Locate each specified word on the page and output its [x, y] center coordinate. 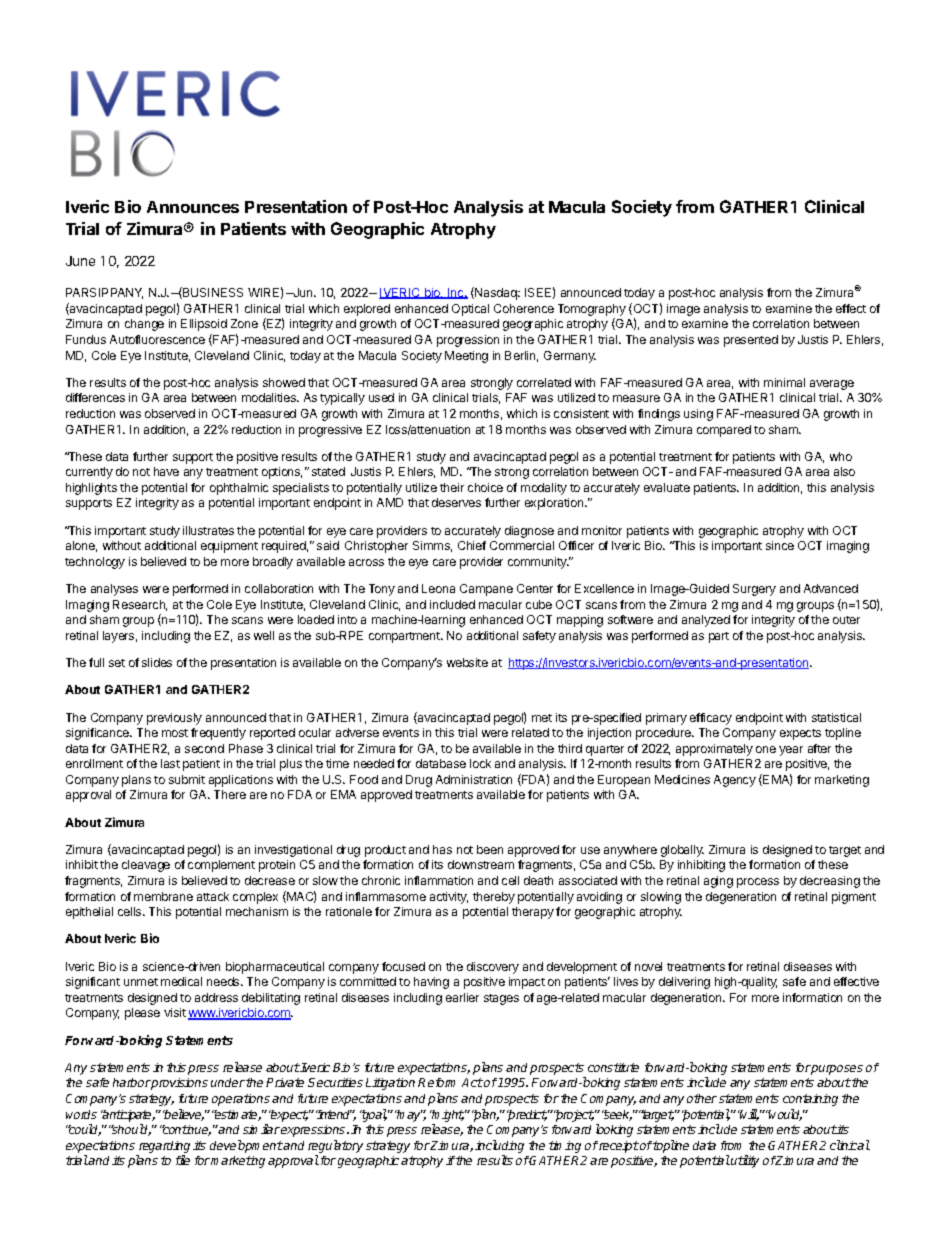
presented [751, 341]
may [410, 1116]
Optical [470, 310]
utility [745, 1161]
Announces [193, 207]
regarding [164, 1147]
